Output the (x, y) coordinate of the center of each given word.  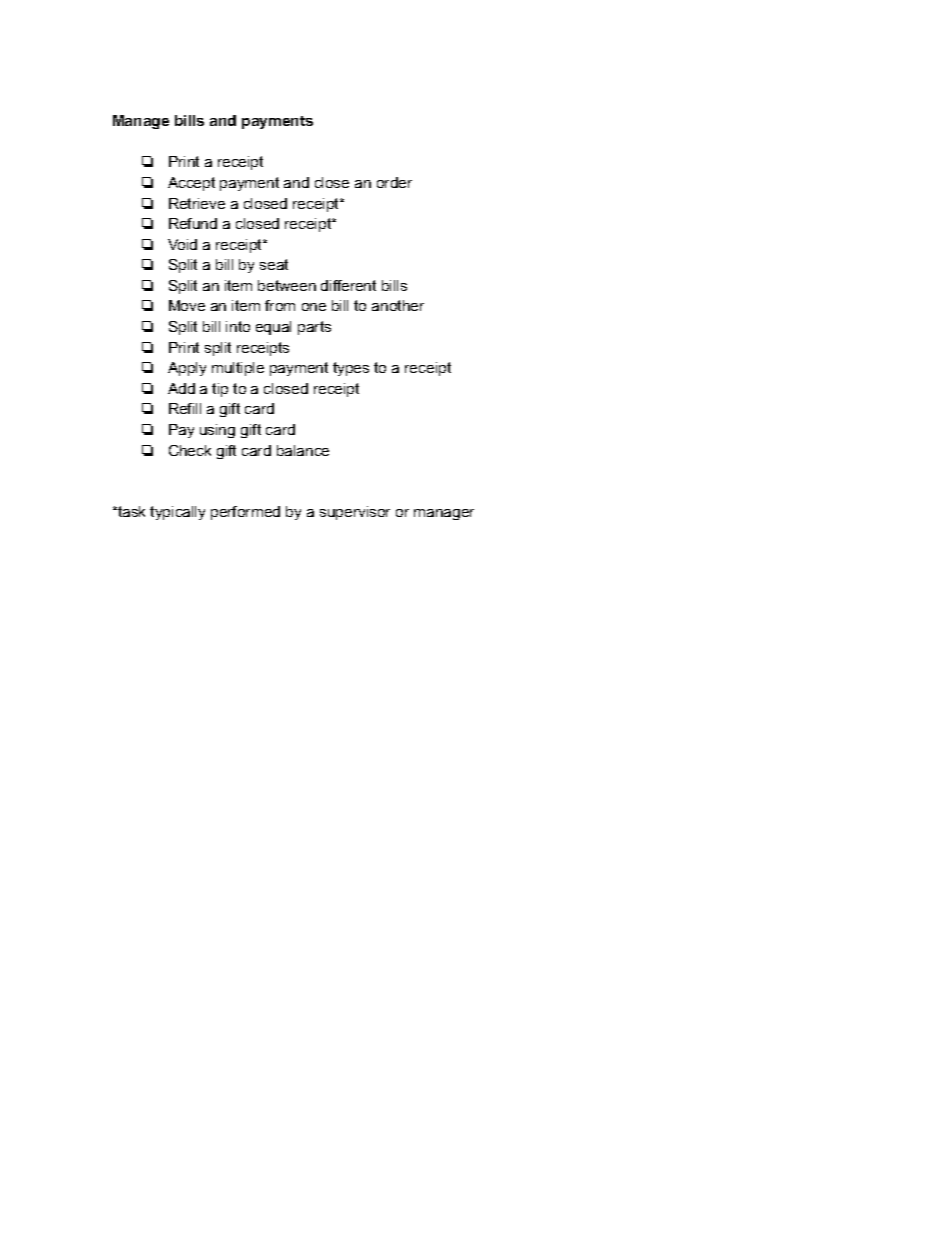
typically (177, 513)
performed (245, 513)
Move (187, 305)
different (348, 285)
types (351, 369)
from (280, 305)
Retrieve (197, 203)
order (394, 182)
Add (181, 388)
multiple (238, 369)
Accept (191, 184)
